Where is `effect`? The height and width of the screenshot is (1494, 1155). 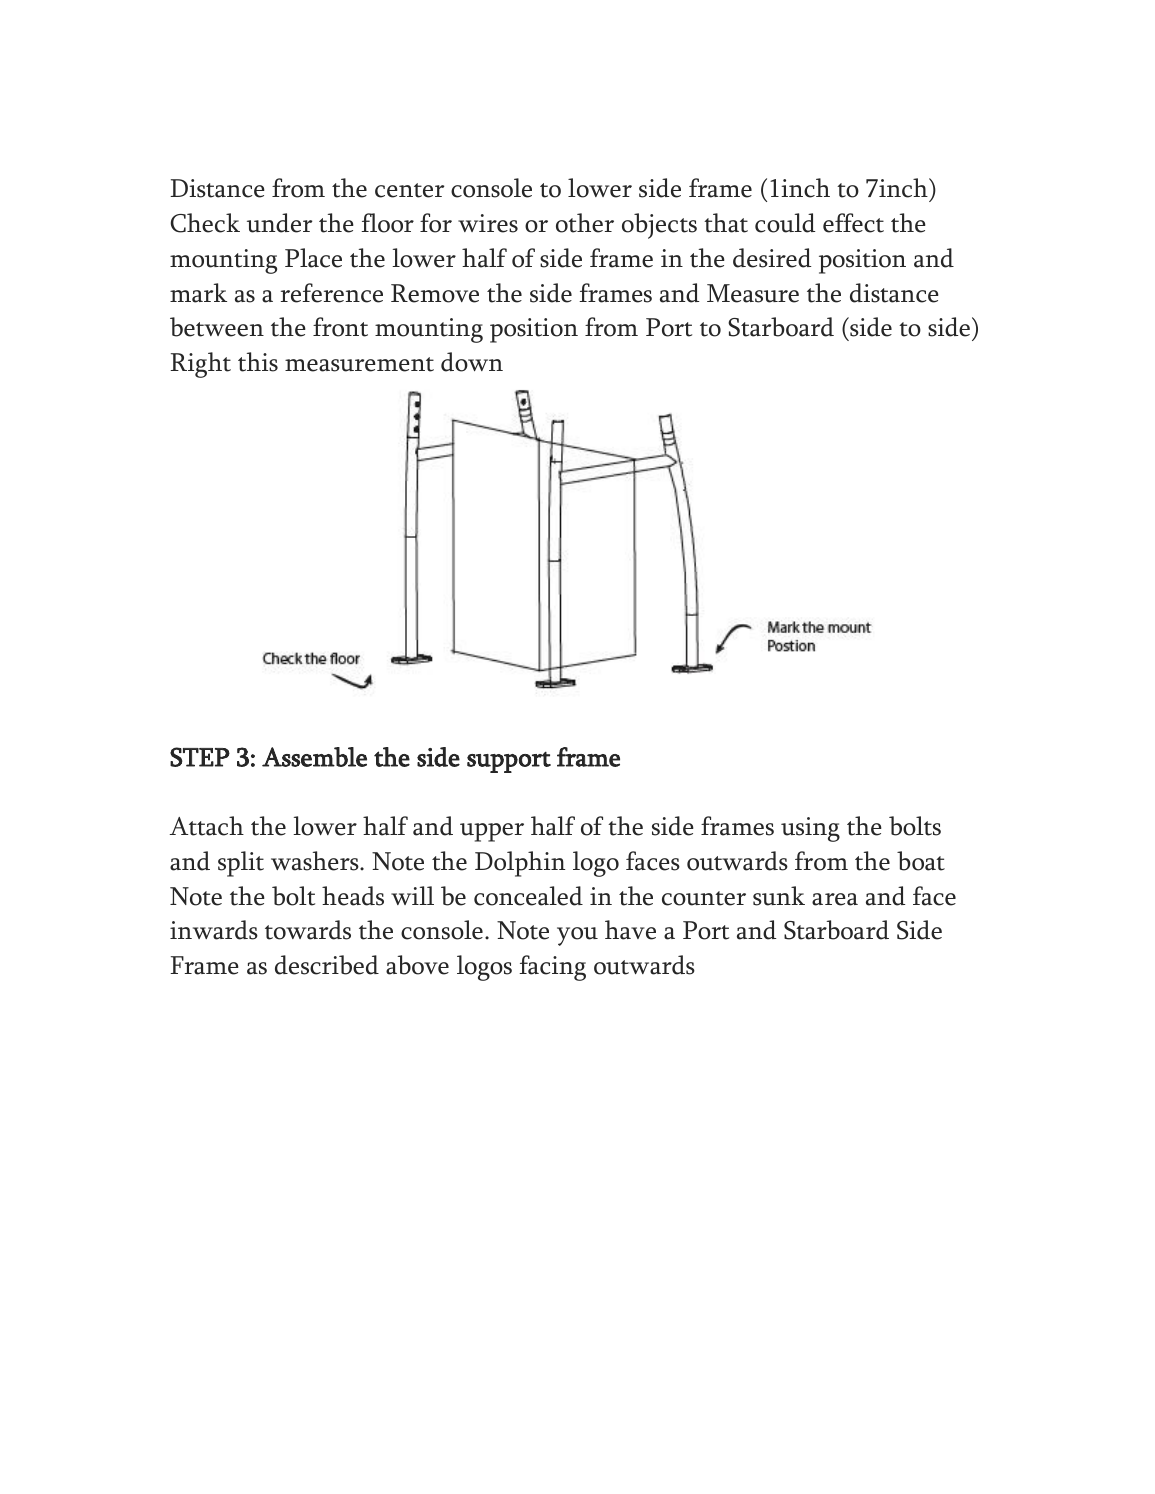 effect is located at coordinates (853, 223).
